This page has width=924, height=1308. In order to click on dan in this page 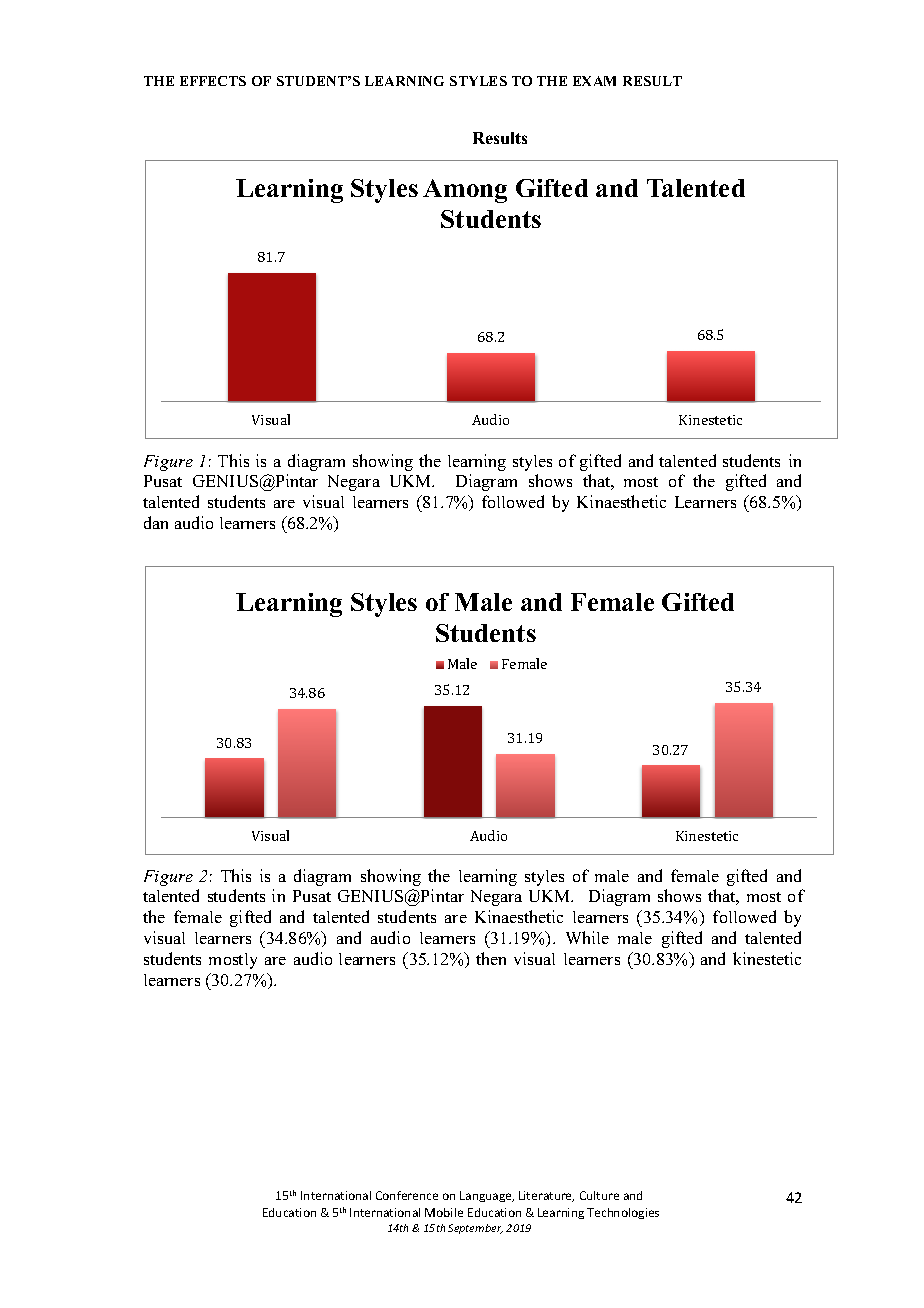, I will do `click(156, 522)`.
